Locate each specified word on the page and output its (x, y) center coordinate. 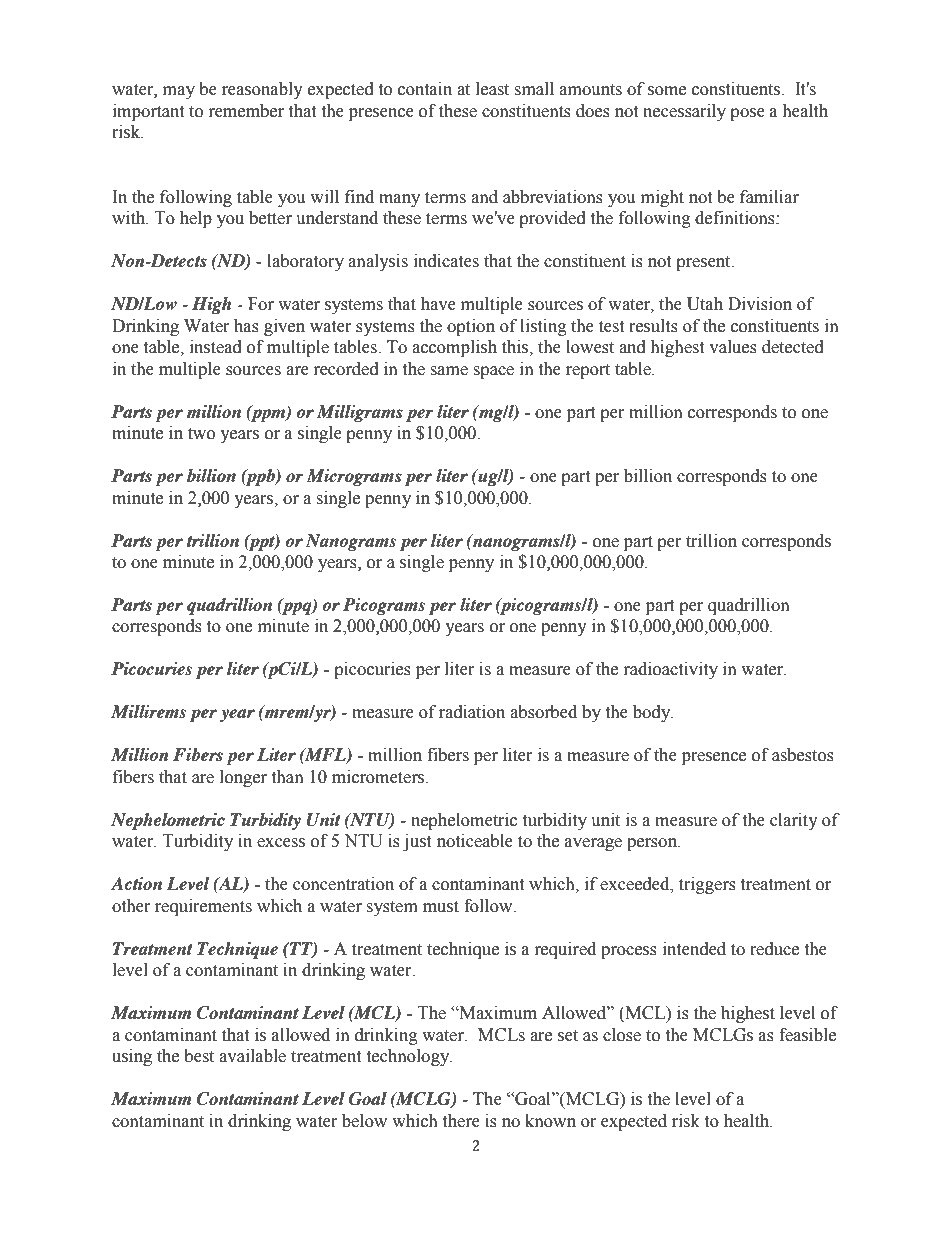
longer (243, 778)
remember (246, 111)
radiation (472, 712)
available (252, 1056)
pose (747, 114)
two (201, 434)
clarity (794, 821)
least (492, 89)
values (733, 347)
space (493, 372)
